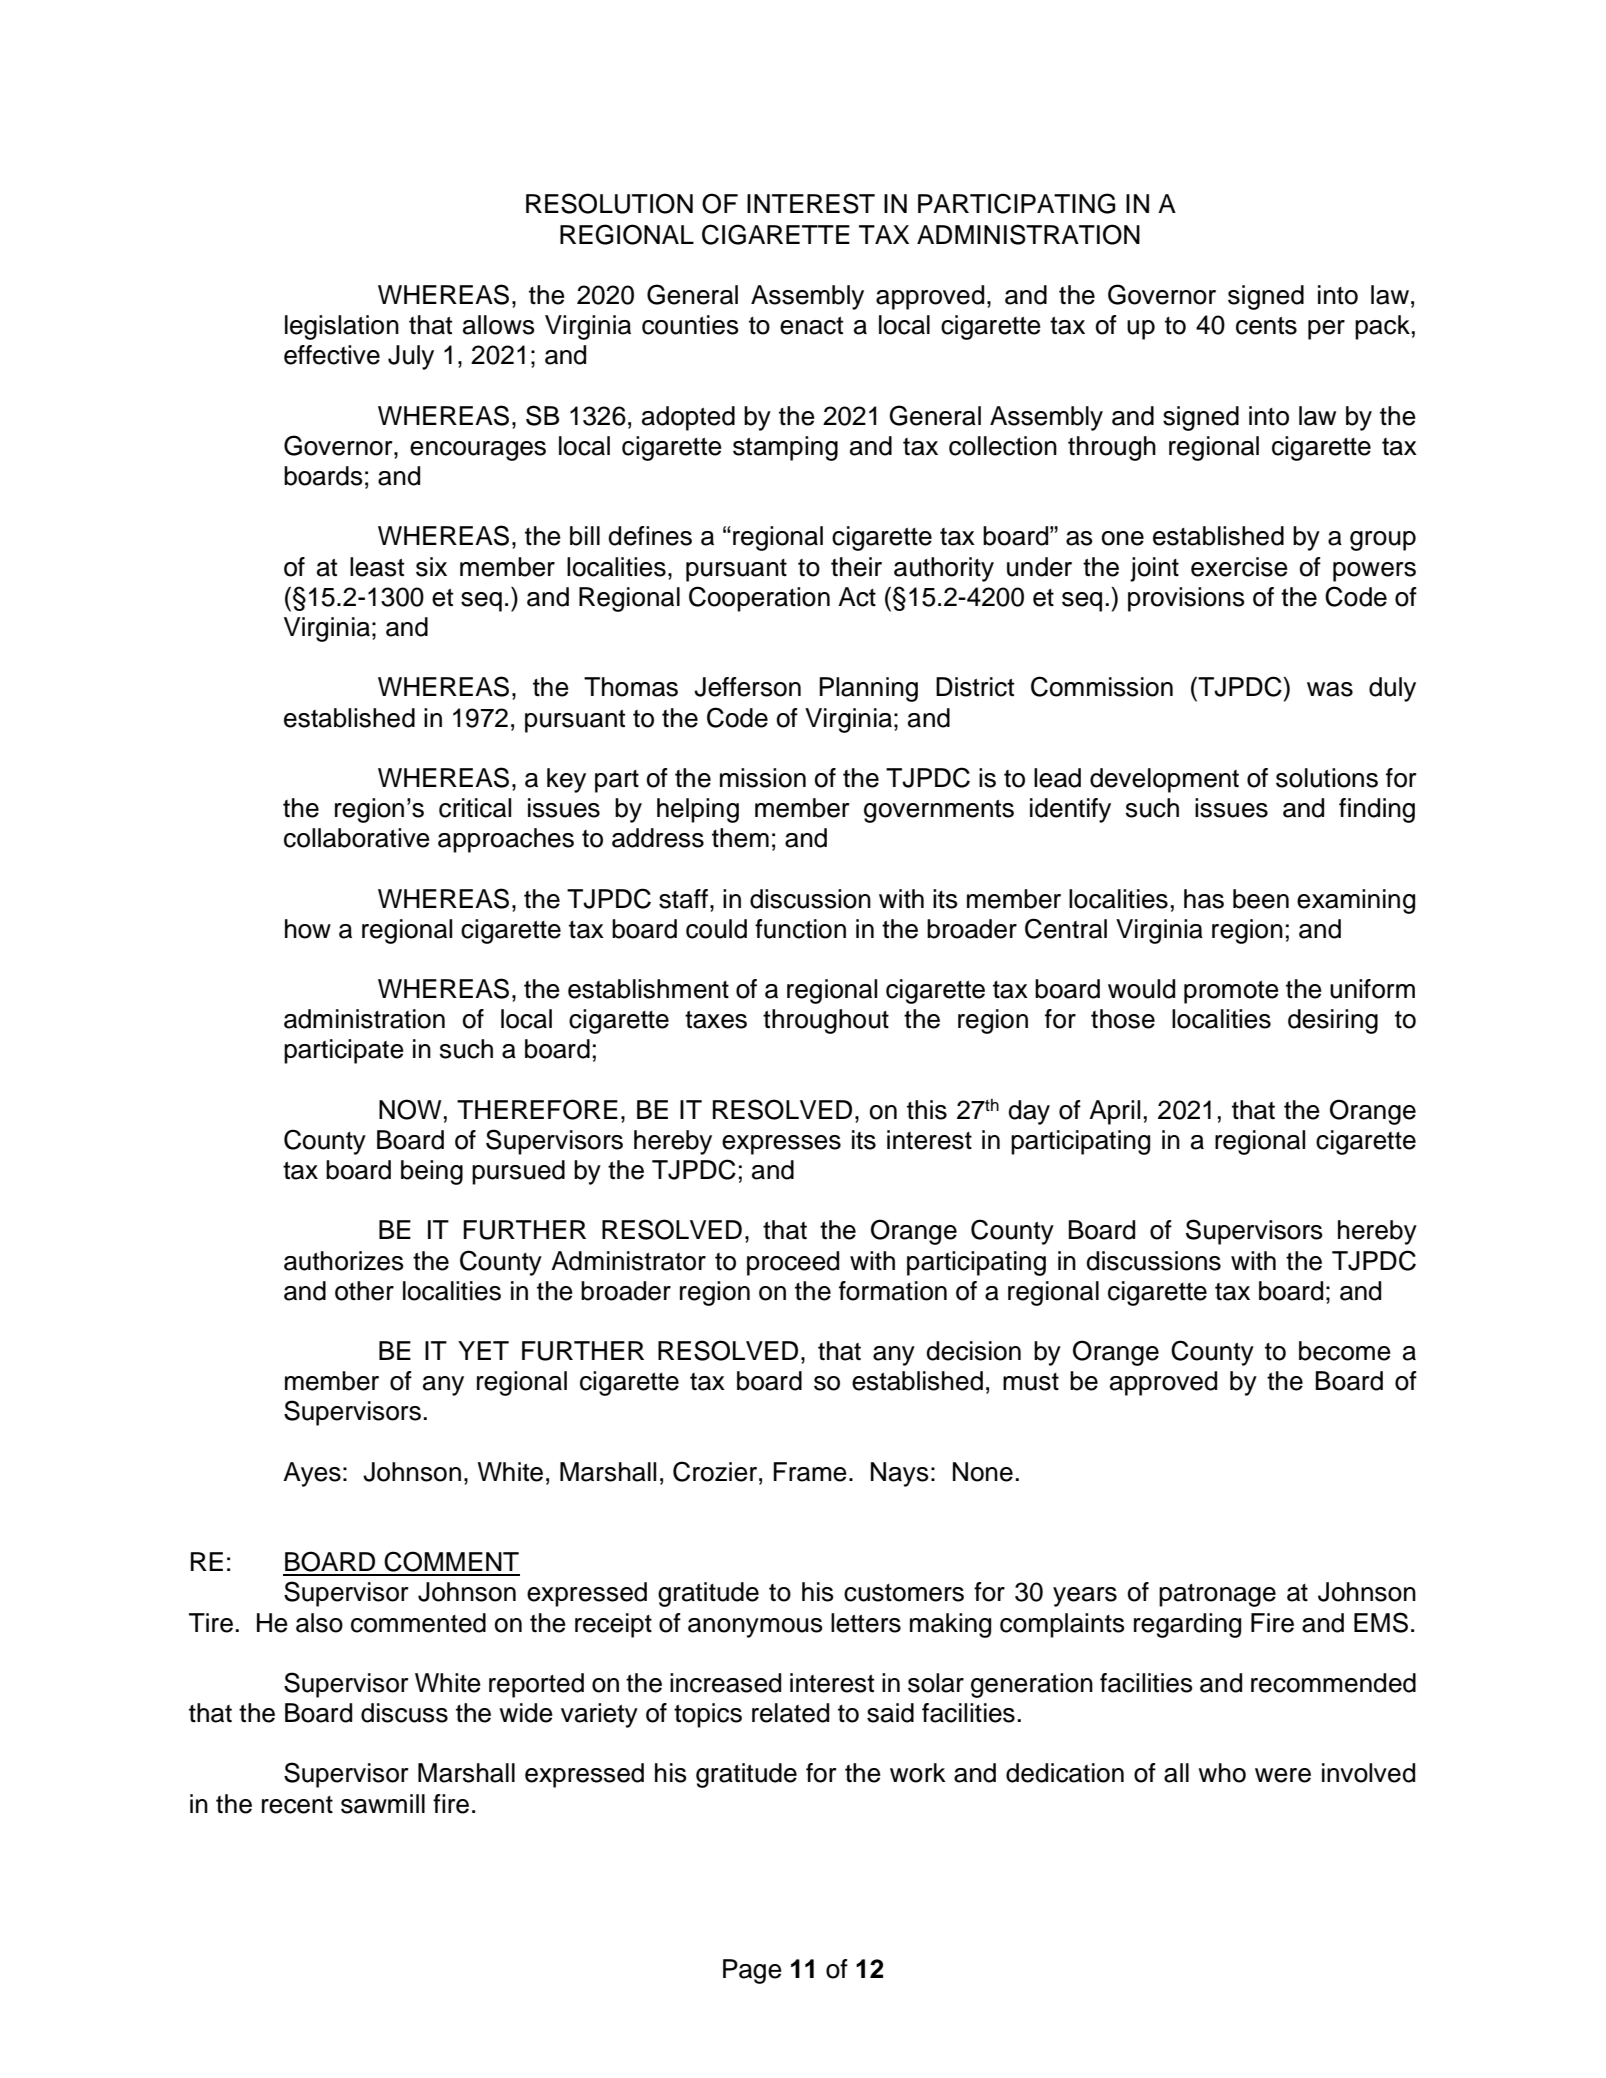 This screenshot has width=1606, height=2078. Describe the element at coordinates (342, 327) in the screenshot. I see `legislation` at that location.
